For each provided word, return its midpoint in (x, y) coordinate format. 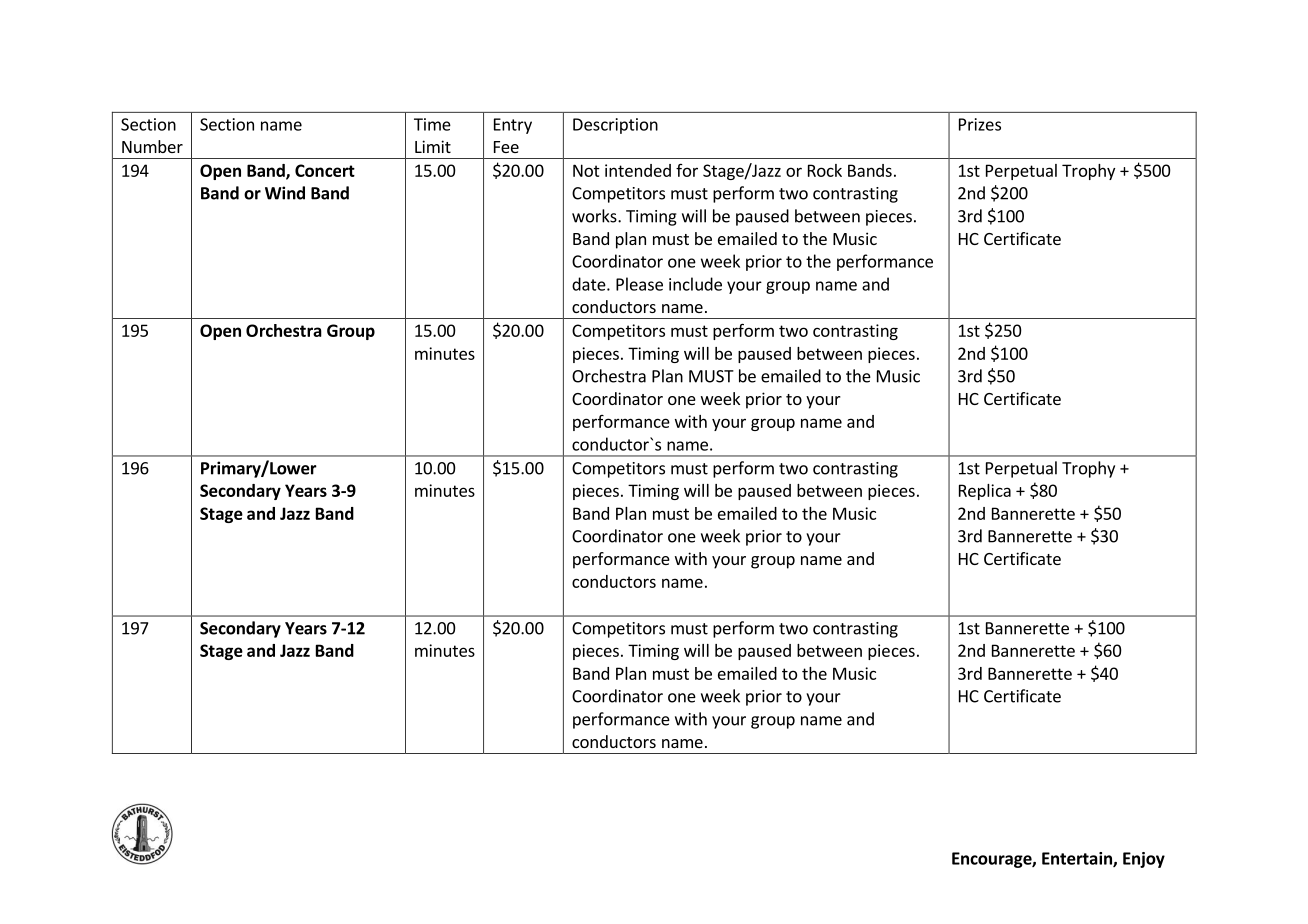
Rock (825, 170)
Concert (325, 170)
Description (615, 126)
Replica (985, 492)
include (695, 284)
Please (639, 284)
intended (638, 170)
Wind (285, 193)
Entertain (1078, 859)
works (595, 216)
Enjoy (1144, 860)
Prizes (980, 124)
